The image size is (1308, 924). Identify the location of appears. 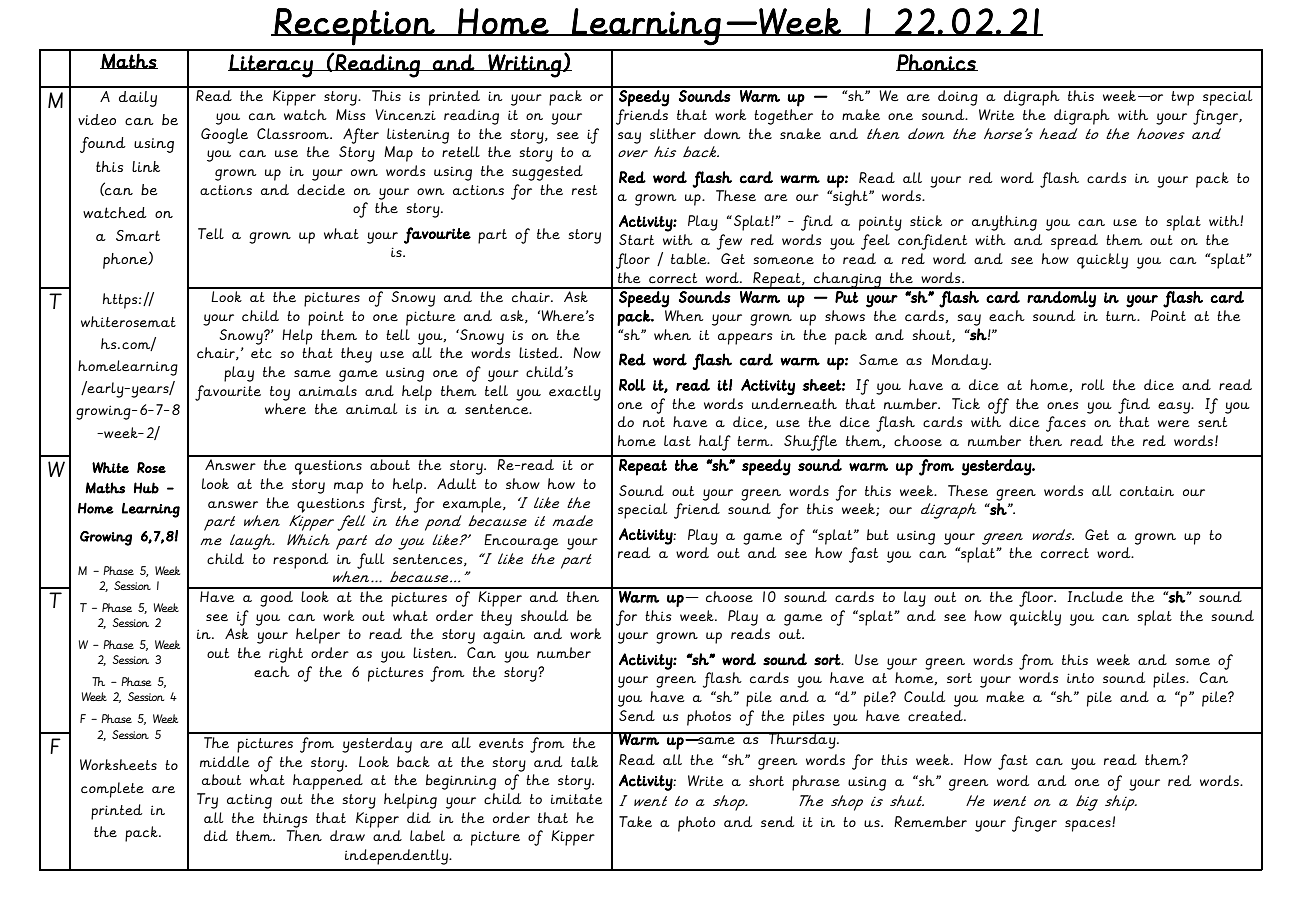
(745, 339).
